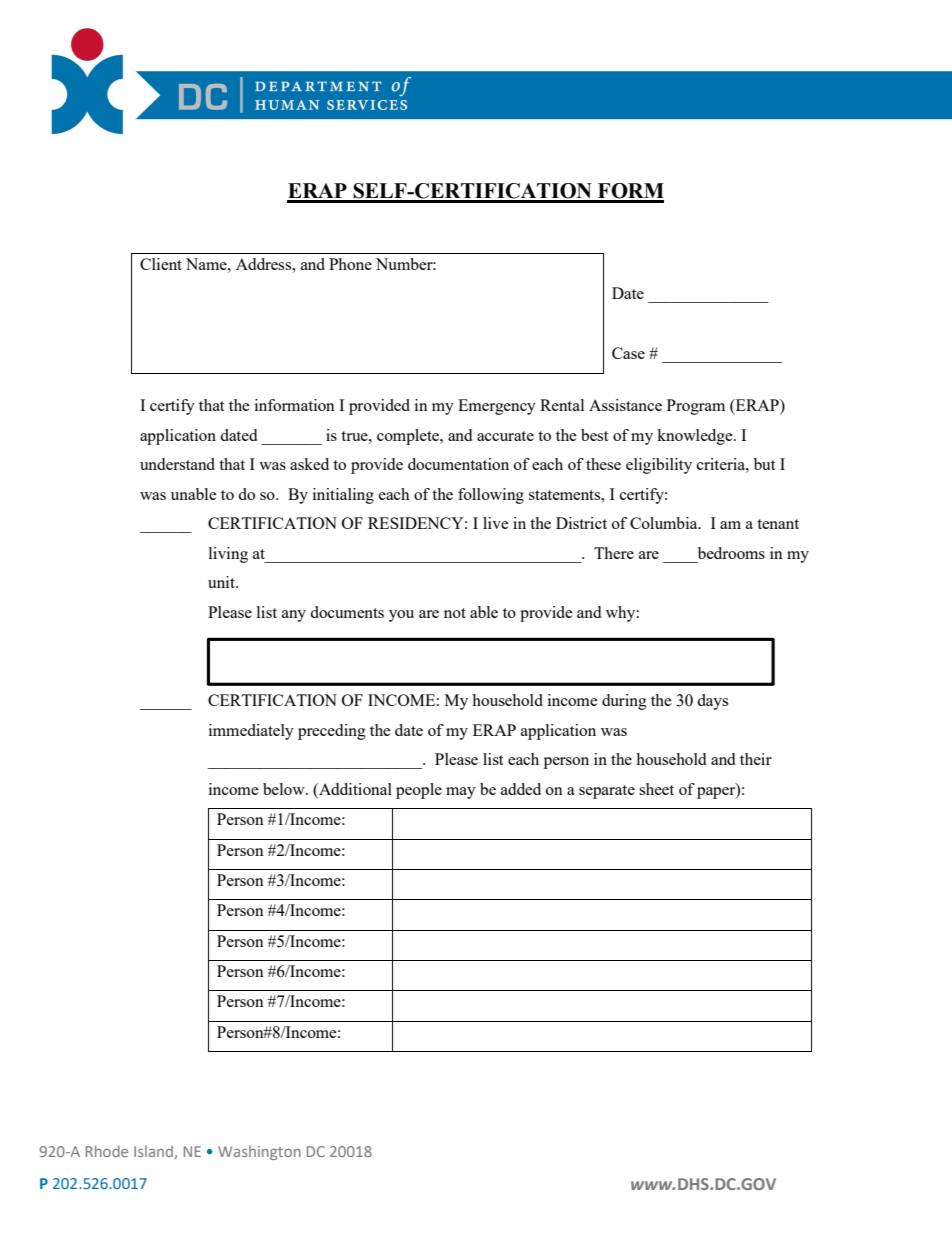 The image size is (952, 1233). Describe the element at coordinates (665, 523) in the document. I see `Columbia` at that location.
